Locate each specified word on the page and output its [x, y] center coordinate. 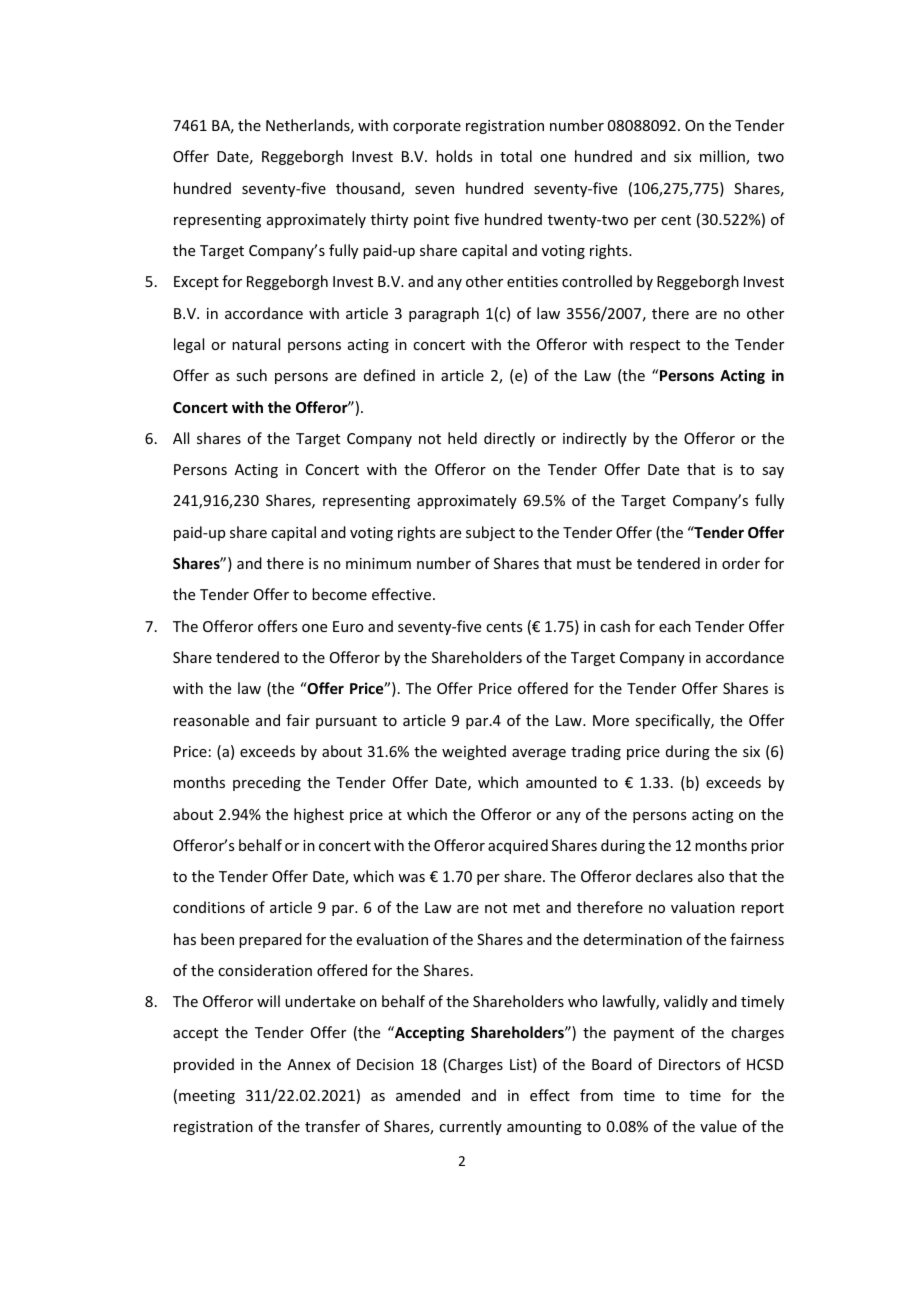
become [339, 594]
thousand [369, 189]
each [675, 626]
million [723, 157]
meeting [207, 1097]
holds [454, 156]
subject [490, 533]
